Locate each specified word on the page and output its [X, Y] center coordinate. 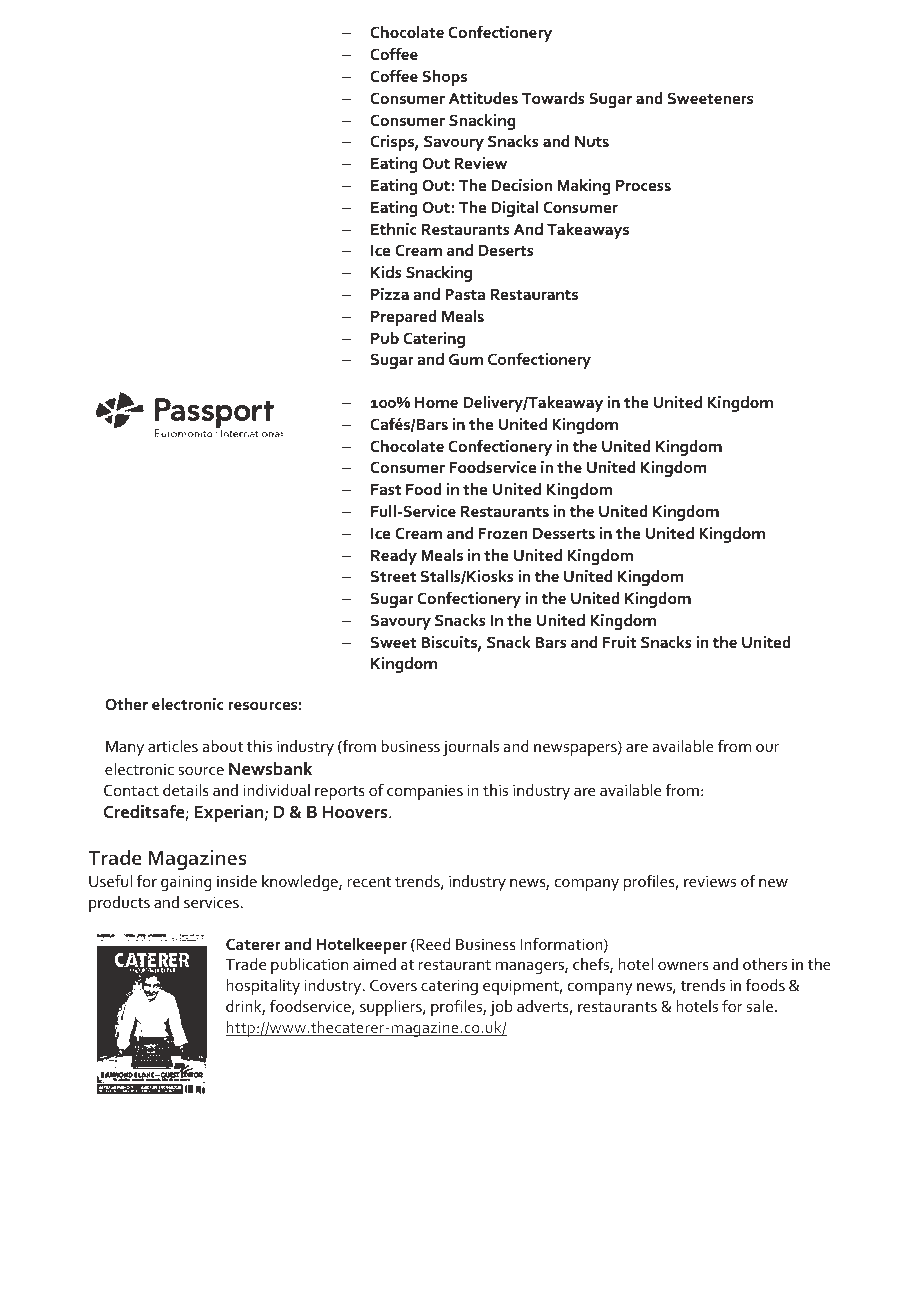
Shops [444, 78]
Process [643, 185]
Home [436, 402]
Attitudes [483, 98]
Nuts [592, 141]
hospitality [263, 987]
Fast [386, 489]
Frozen [503, 533]
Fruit [620, 642]
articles [173, 746]
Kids [386, 272]
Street [393, 576]
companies [425, 792]
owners [683, 966]
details [186, 790]
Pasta [465, 294]
